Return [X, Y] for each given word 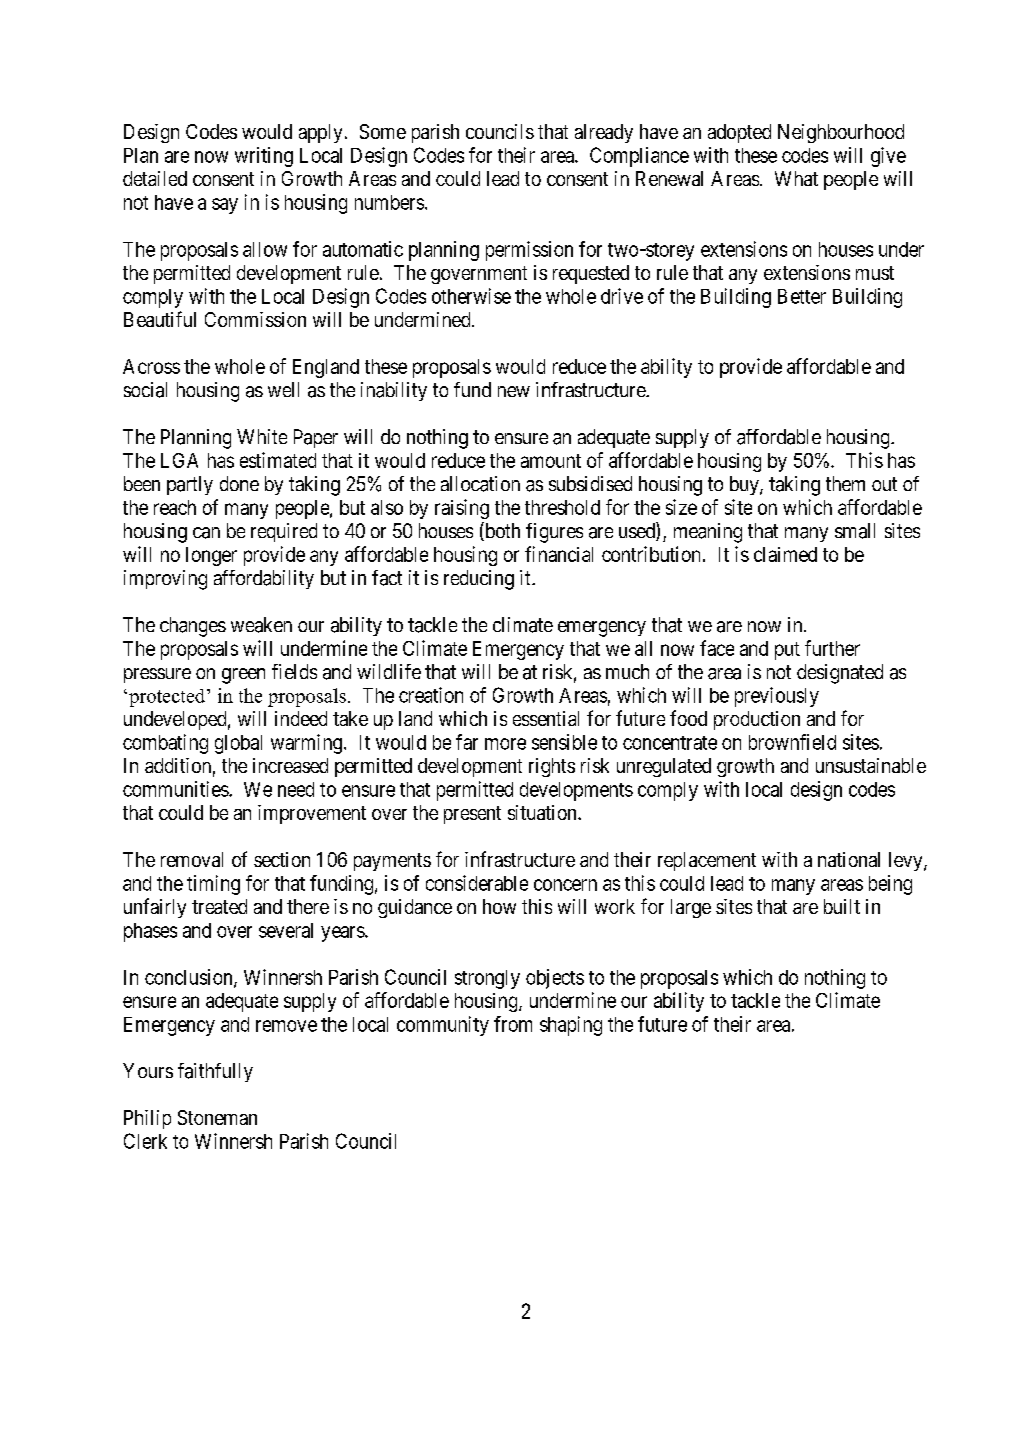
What [796, 178]
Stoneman [217, 1117]
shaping [571, 1026]
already [604, 133]
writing [264, 157]
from [513, 1024]
